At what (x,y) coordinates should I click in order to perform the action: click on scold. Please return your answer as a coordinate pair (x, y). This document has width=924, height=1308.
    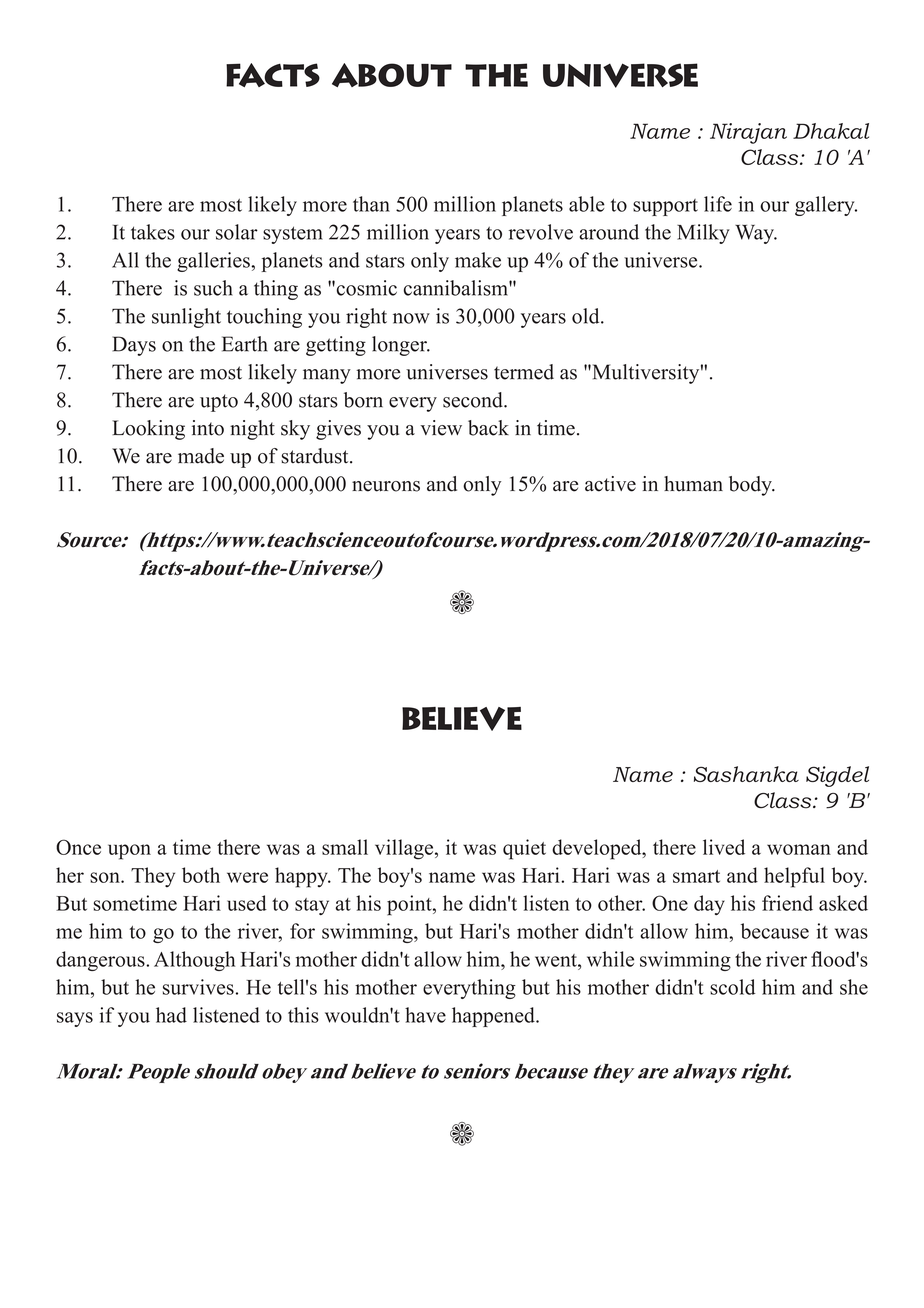
    Looking at the image, I should click on (733, 987).
